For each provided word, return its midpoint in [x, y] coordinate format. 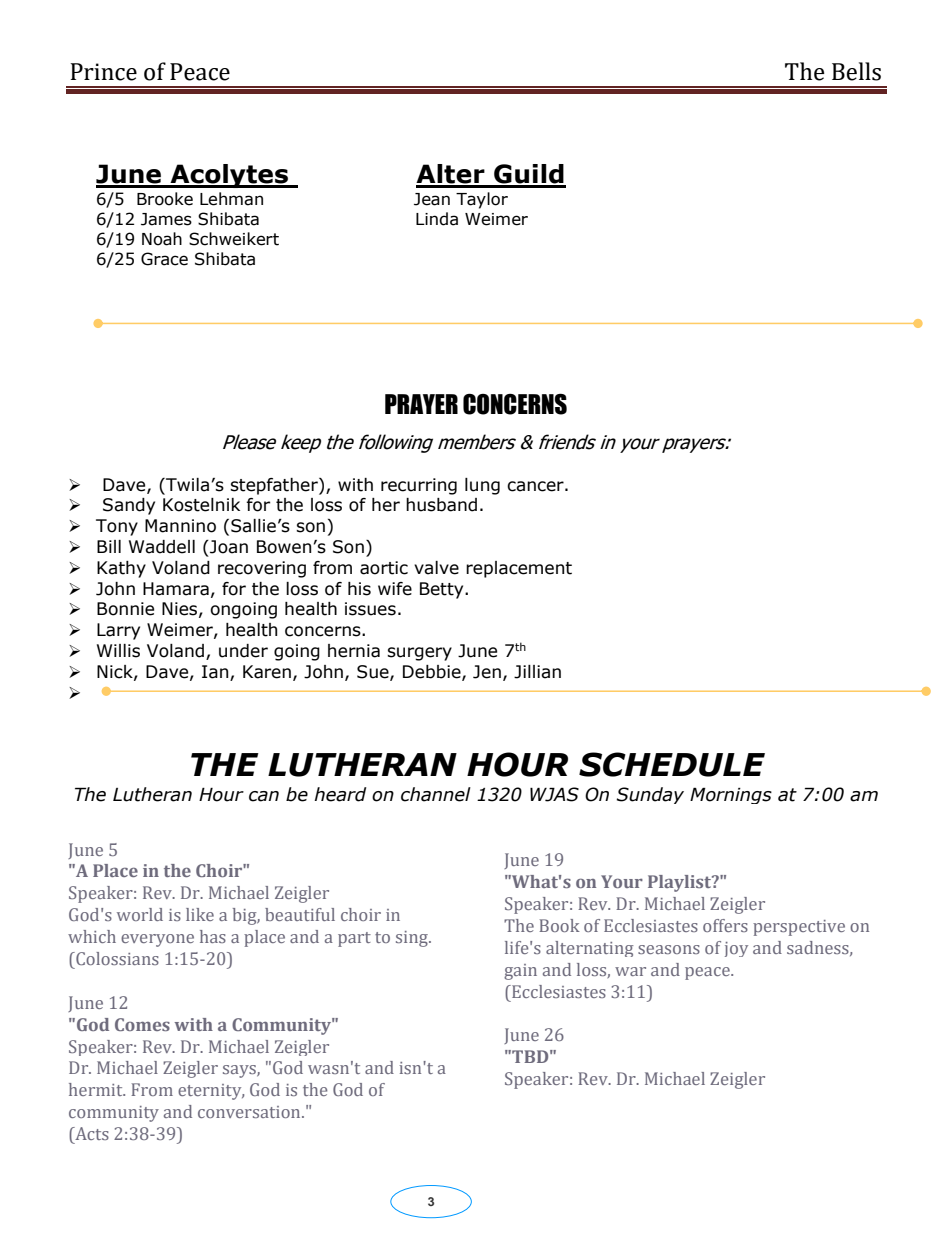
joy [736, 949]
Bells [856, 71]
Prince [103, 72]
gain [520, 972]
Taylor [482, 200]
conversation [250, 1112]
